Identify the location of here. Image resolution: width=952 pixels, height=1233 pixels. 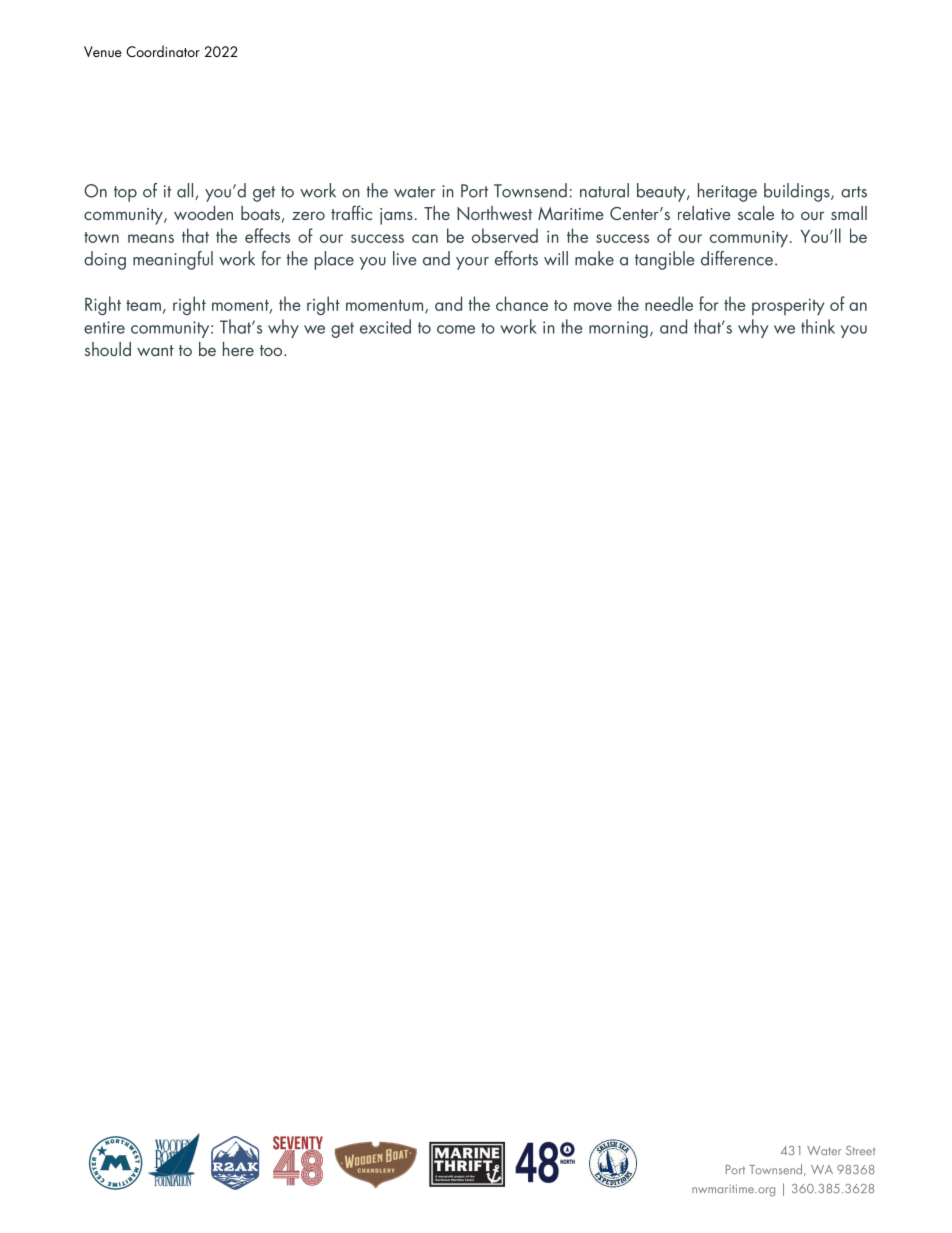
(238, 349).
